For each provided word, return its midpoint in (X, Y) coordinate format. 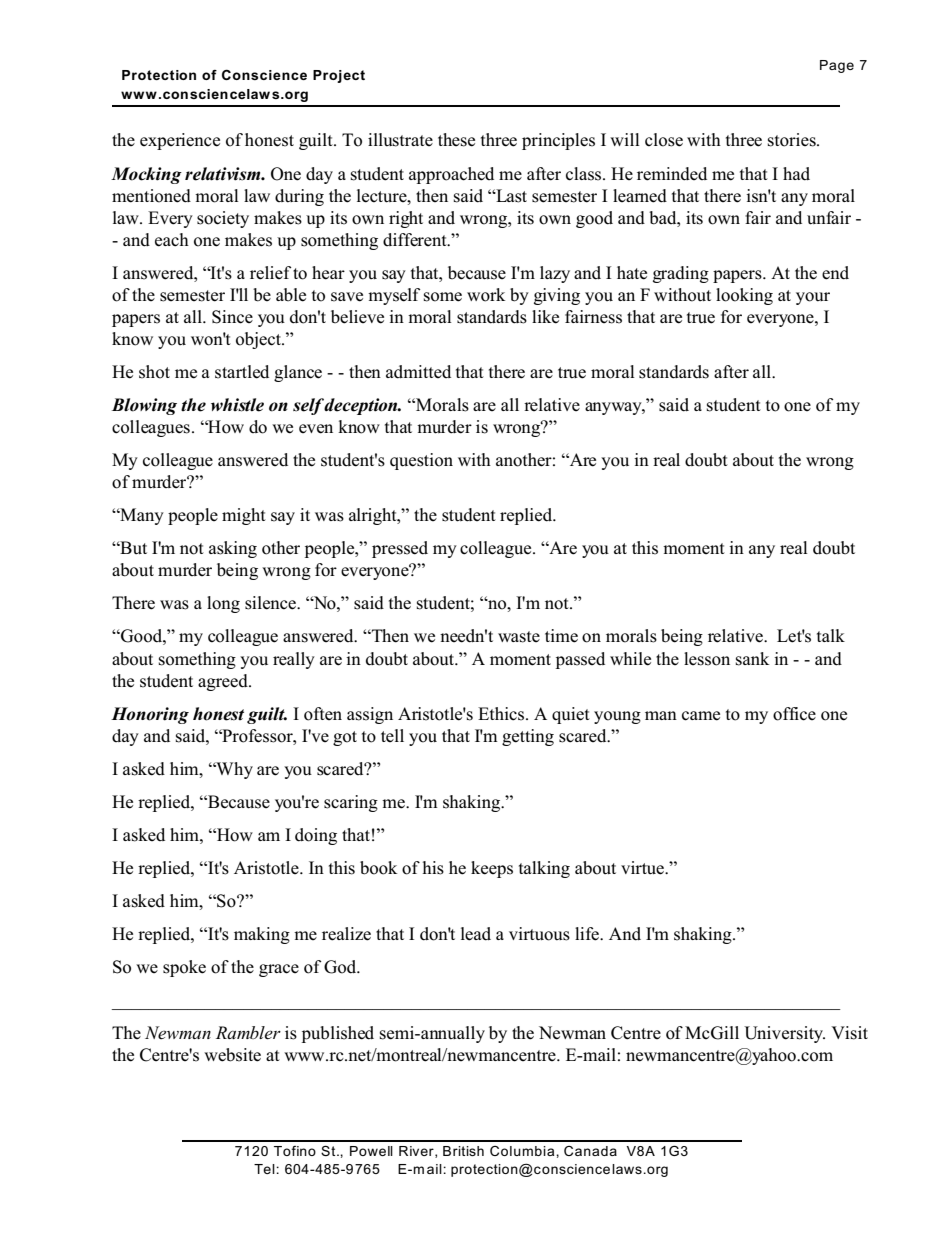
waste (519, 637)
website (232, 1055)
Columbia (523, 1151)
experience (180, 141)
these (456, 140)
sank (752, 659)
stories (793, 140)
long (223, 604)
